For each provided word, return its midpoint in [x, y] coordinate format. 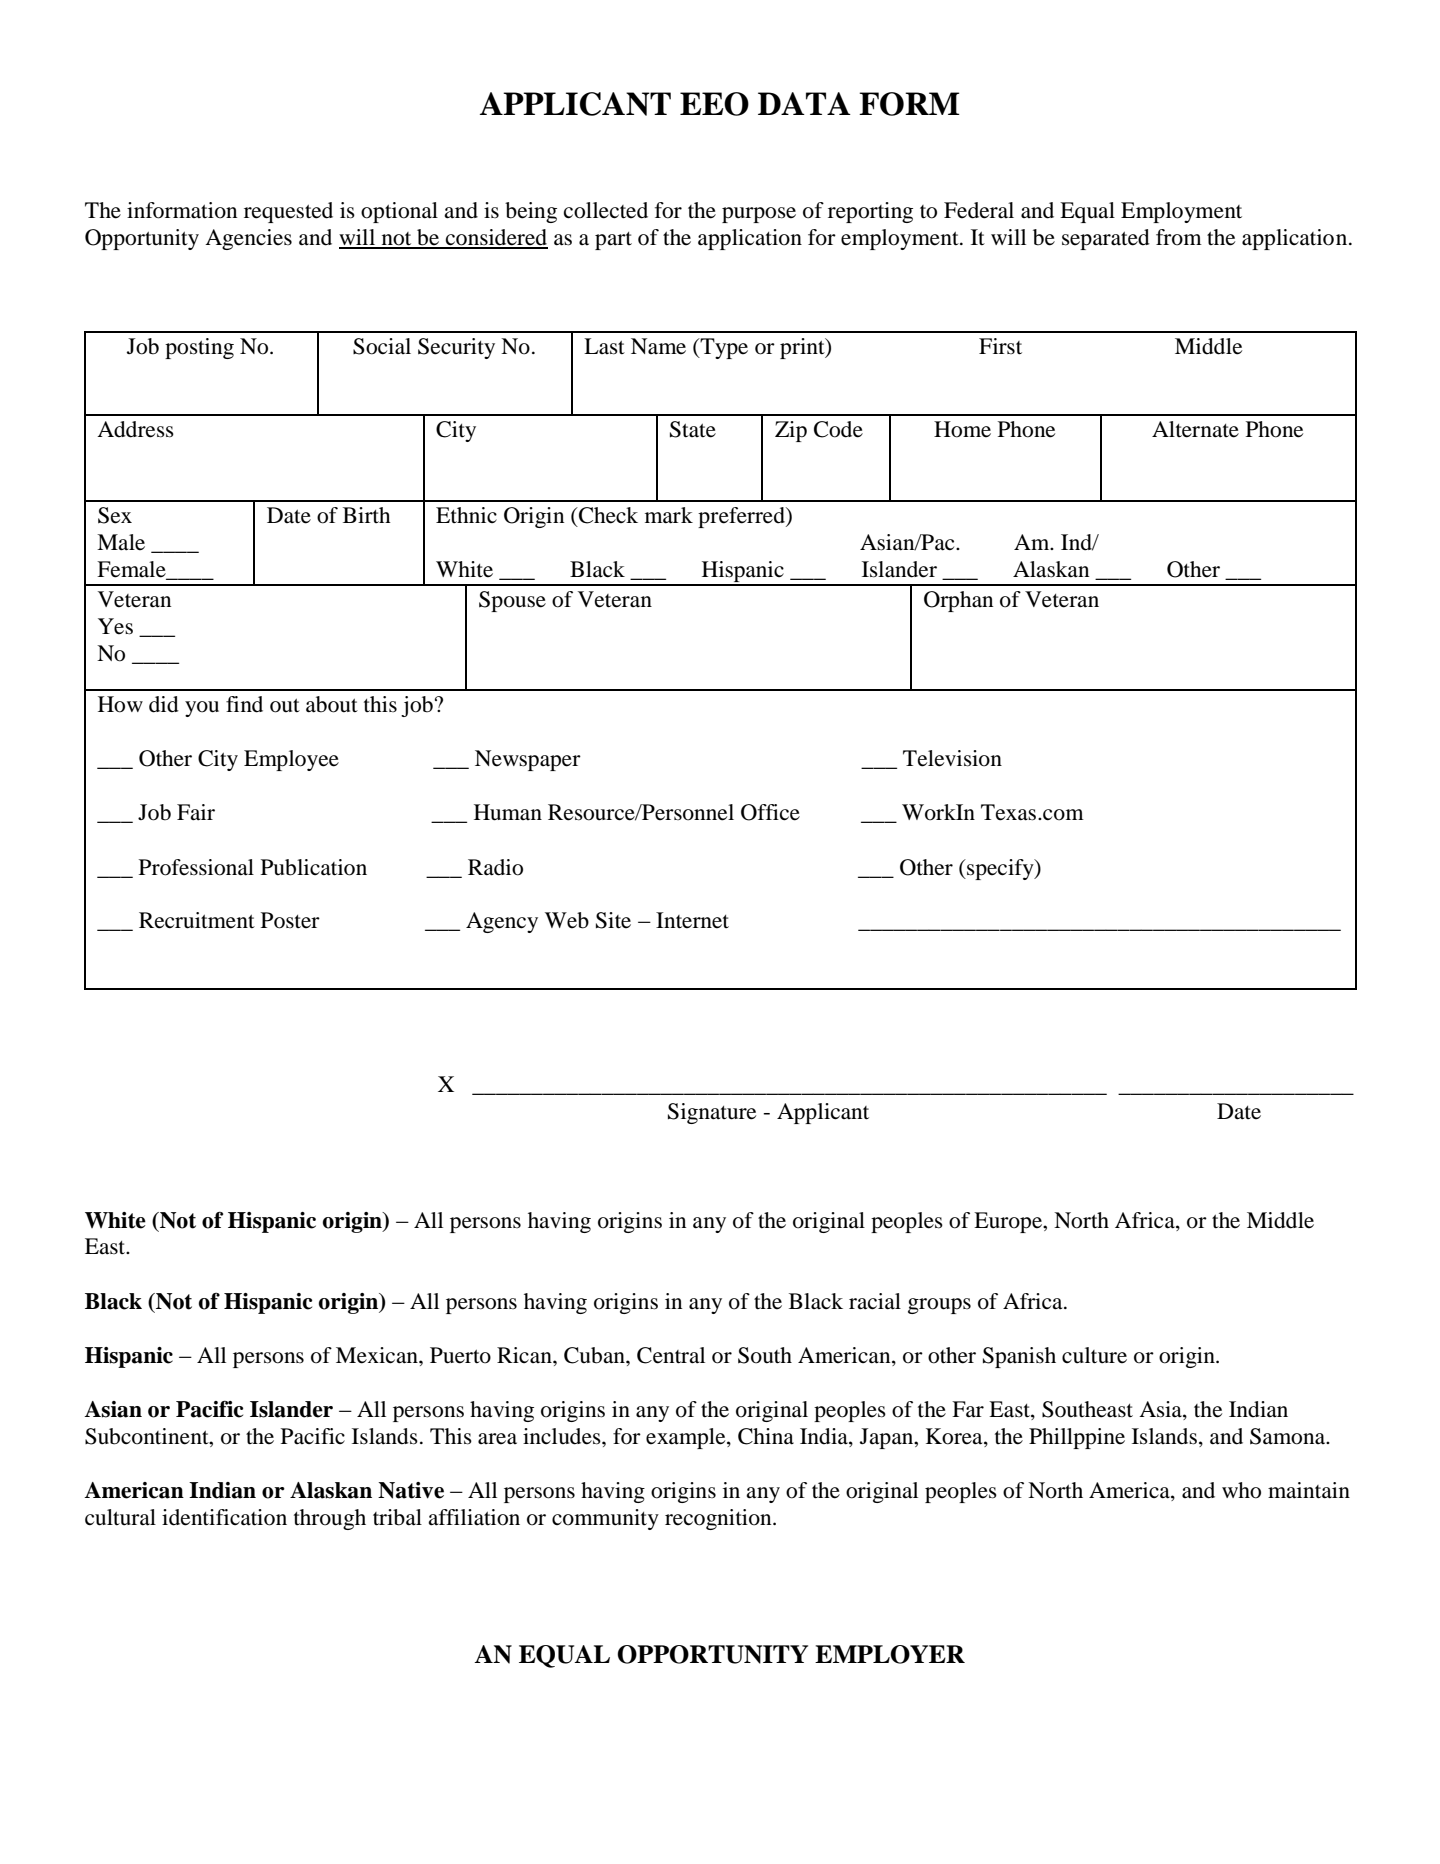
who [1241, 1490]
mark [669, 515]
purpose [759, 215]
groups [939, 1306]
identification [224, 1517]
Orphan [958, 601]
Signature [712, 1113]
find [244, 704]
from [1179, 237]
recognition [719, 1519]
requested [288, 212]
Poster [290, 920]
